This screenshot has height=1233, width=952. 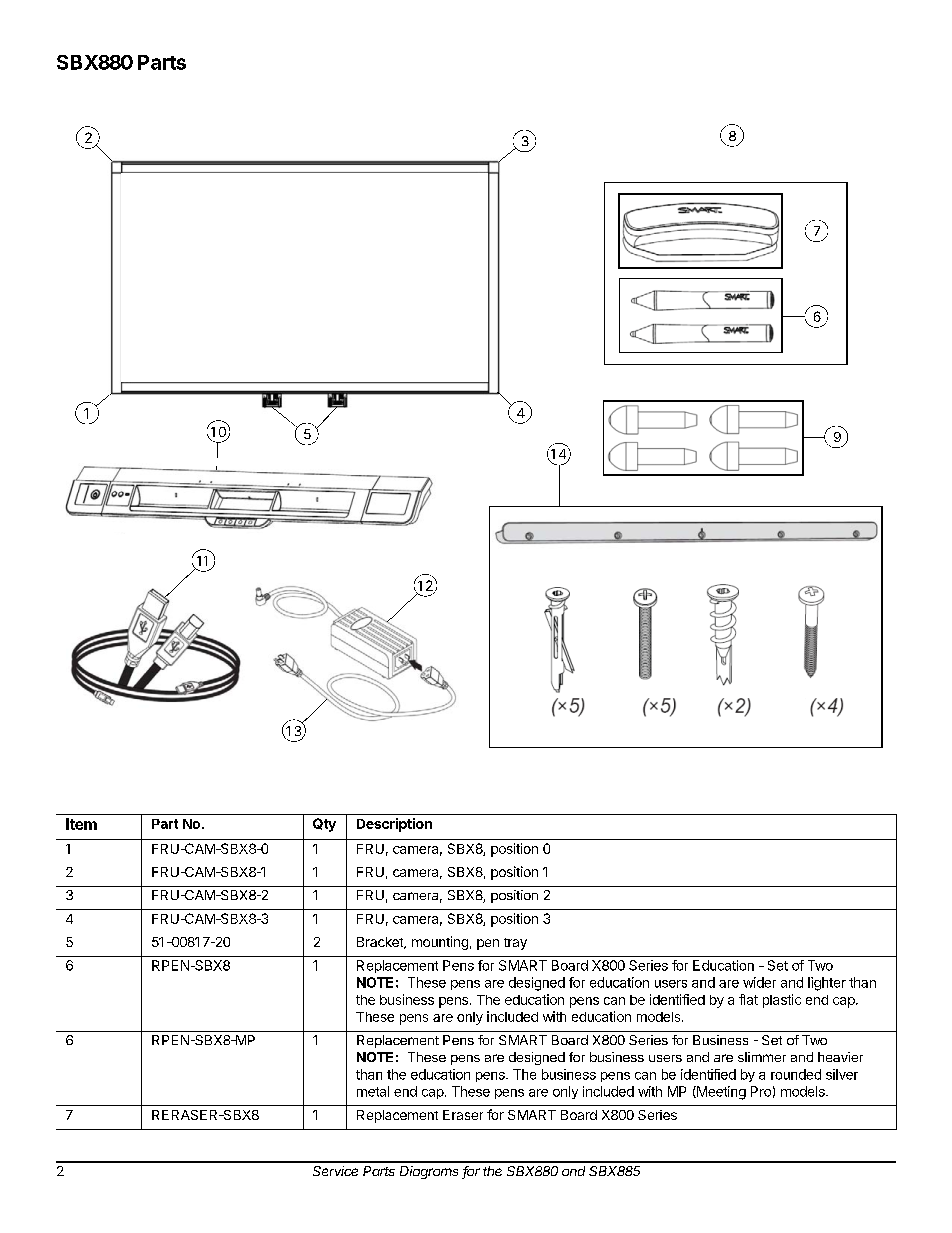 What do you see at coordinates (515, 944) in the screenshot?
I see `tray` at bounding box center [515, 944].
